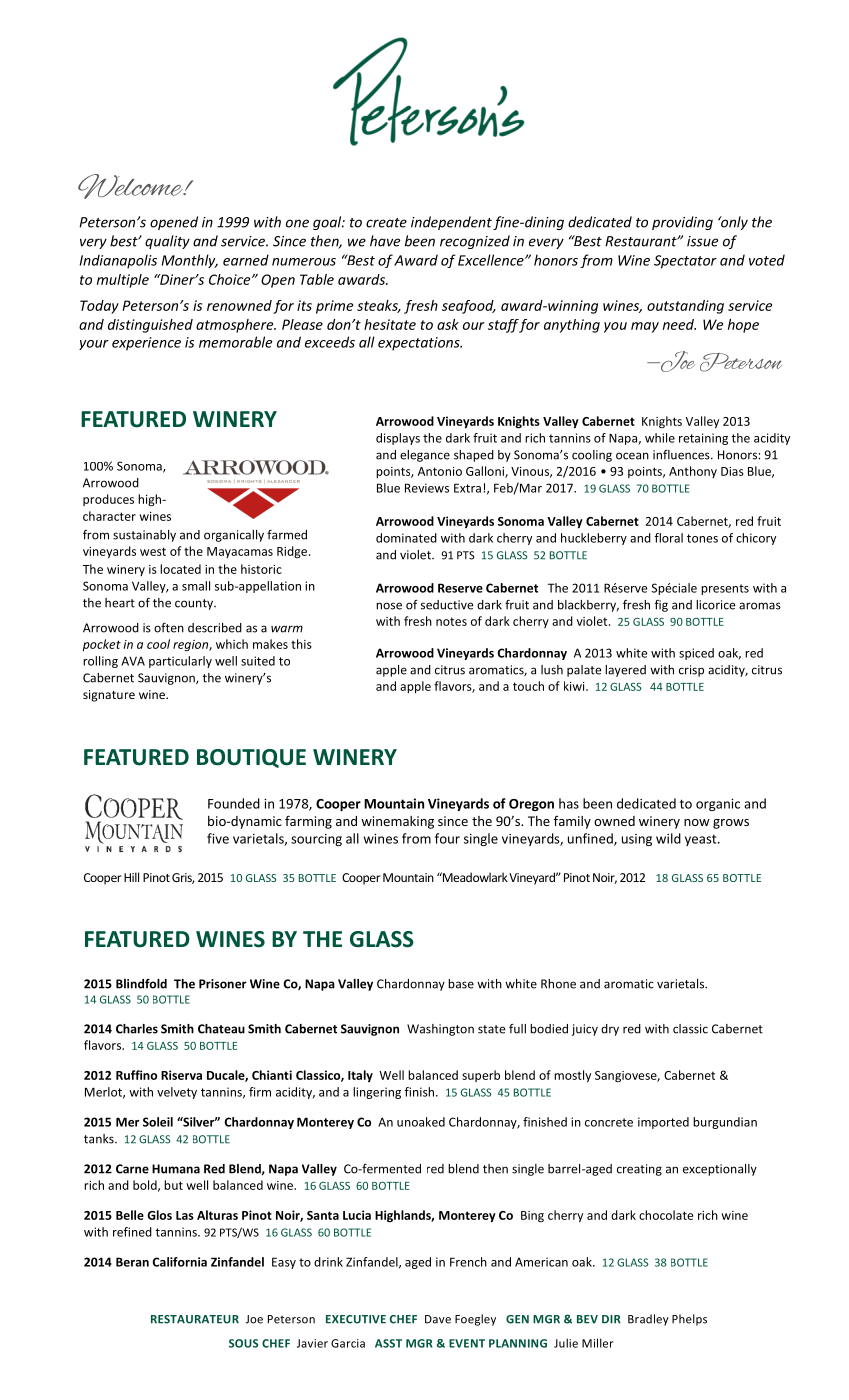  I want to click on grows, so click(731, 824).
